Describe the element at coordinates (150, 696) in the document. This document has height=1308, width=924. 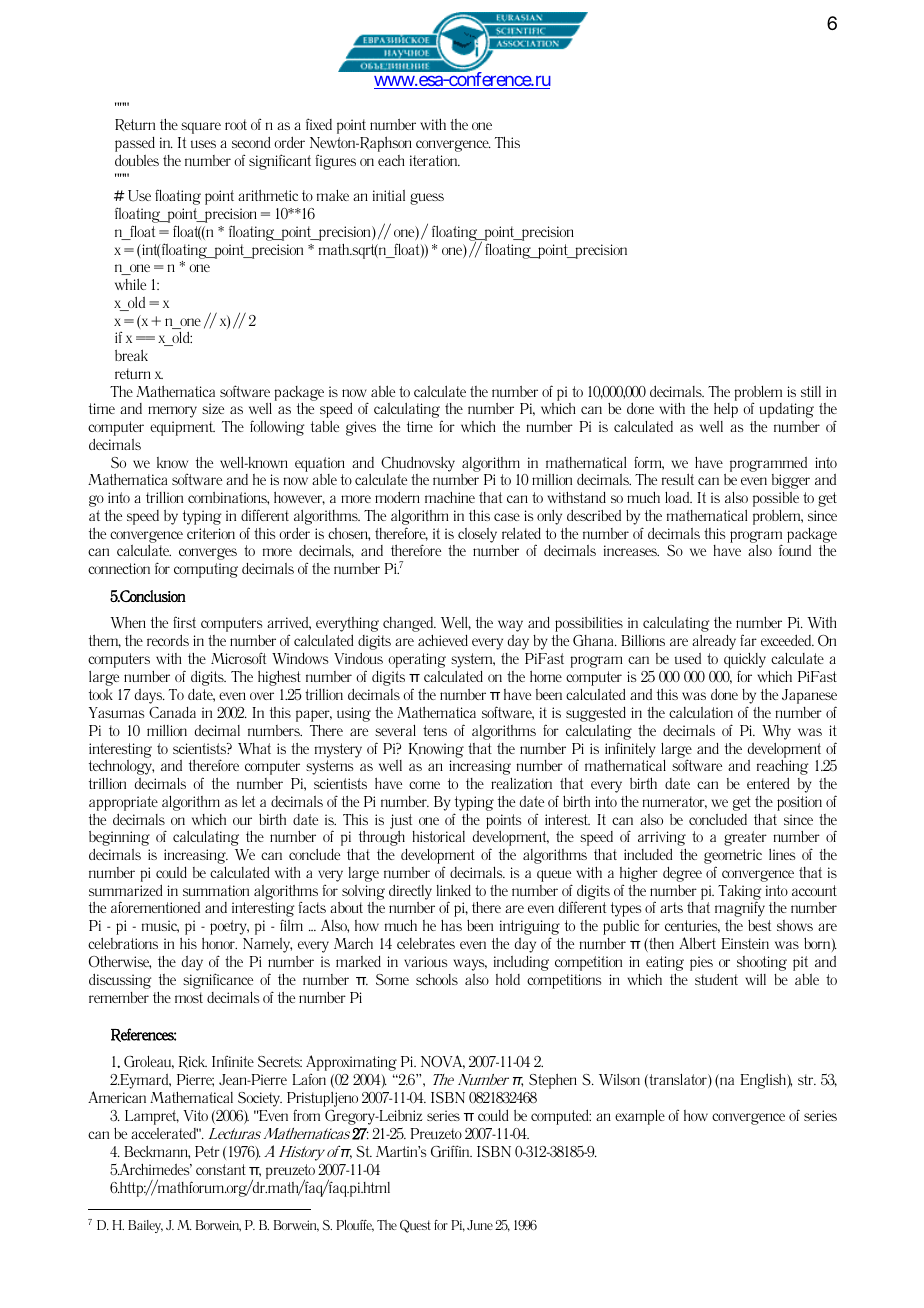
I see `days` at that location.
